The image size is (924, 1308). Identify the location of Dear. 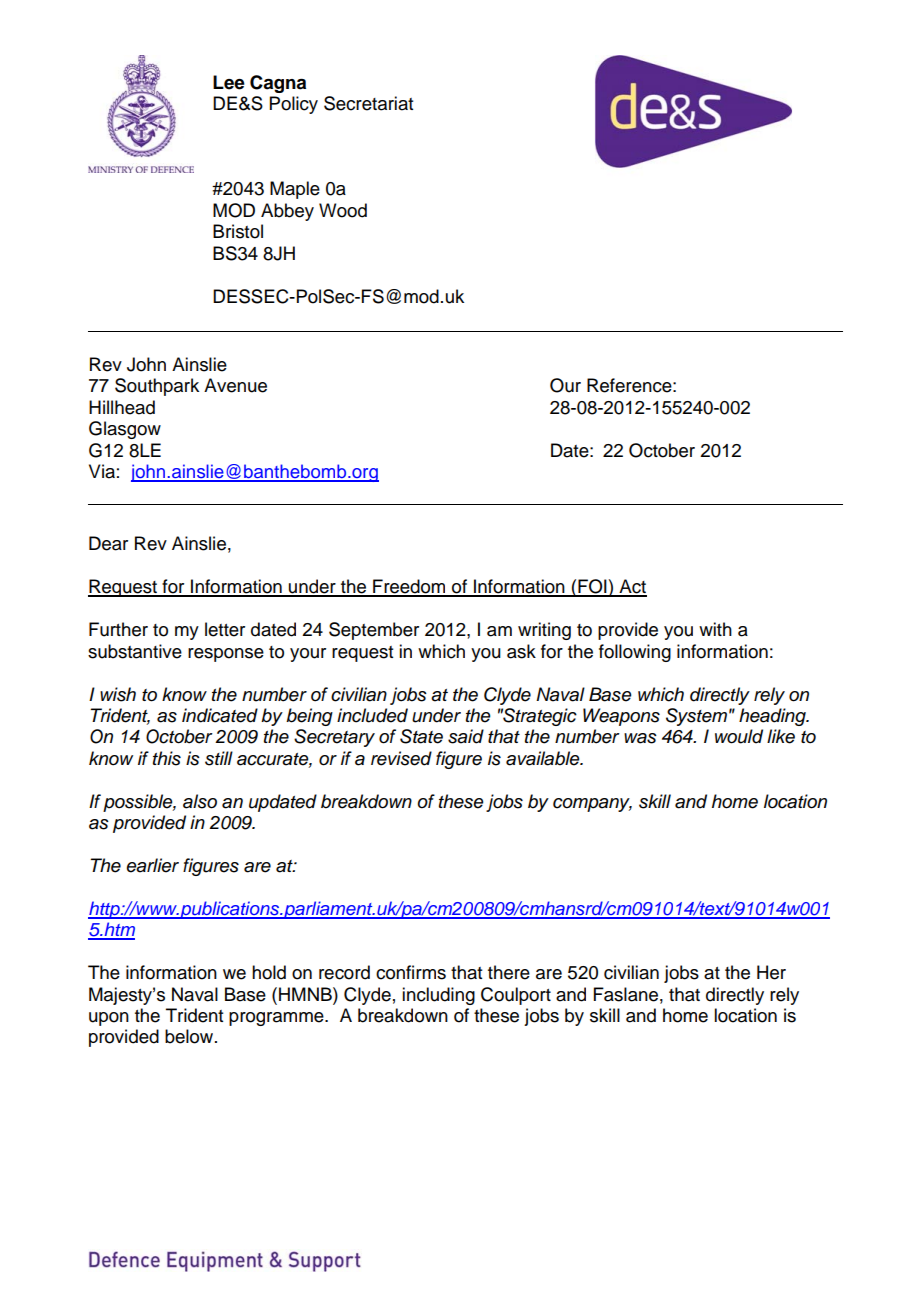
(108, 543).
